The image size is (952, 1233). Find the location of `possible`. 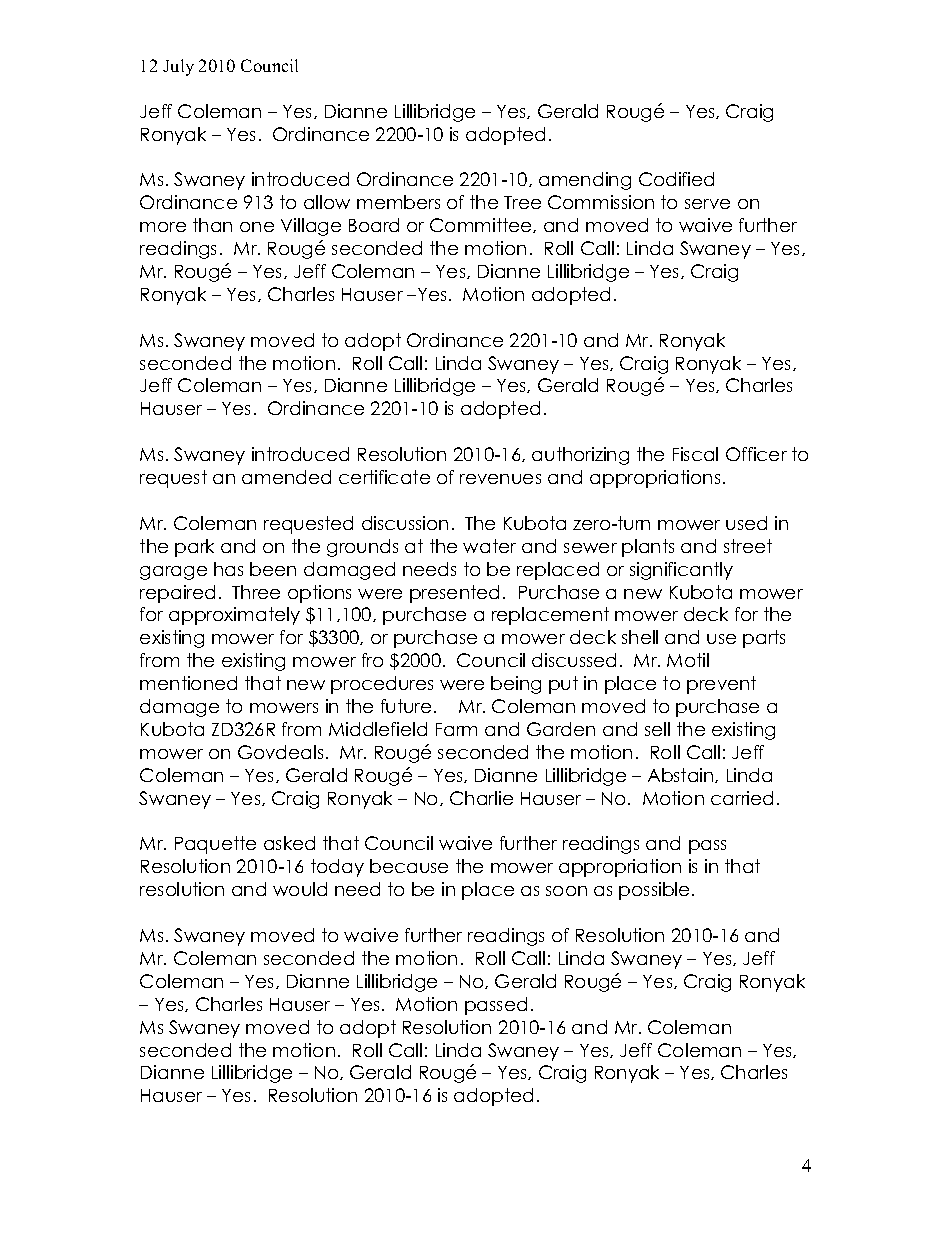

possible is located at coordinates (654, 891).
